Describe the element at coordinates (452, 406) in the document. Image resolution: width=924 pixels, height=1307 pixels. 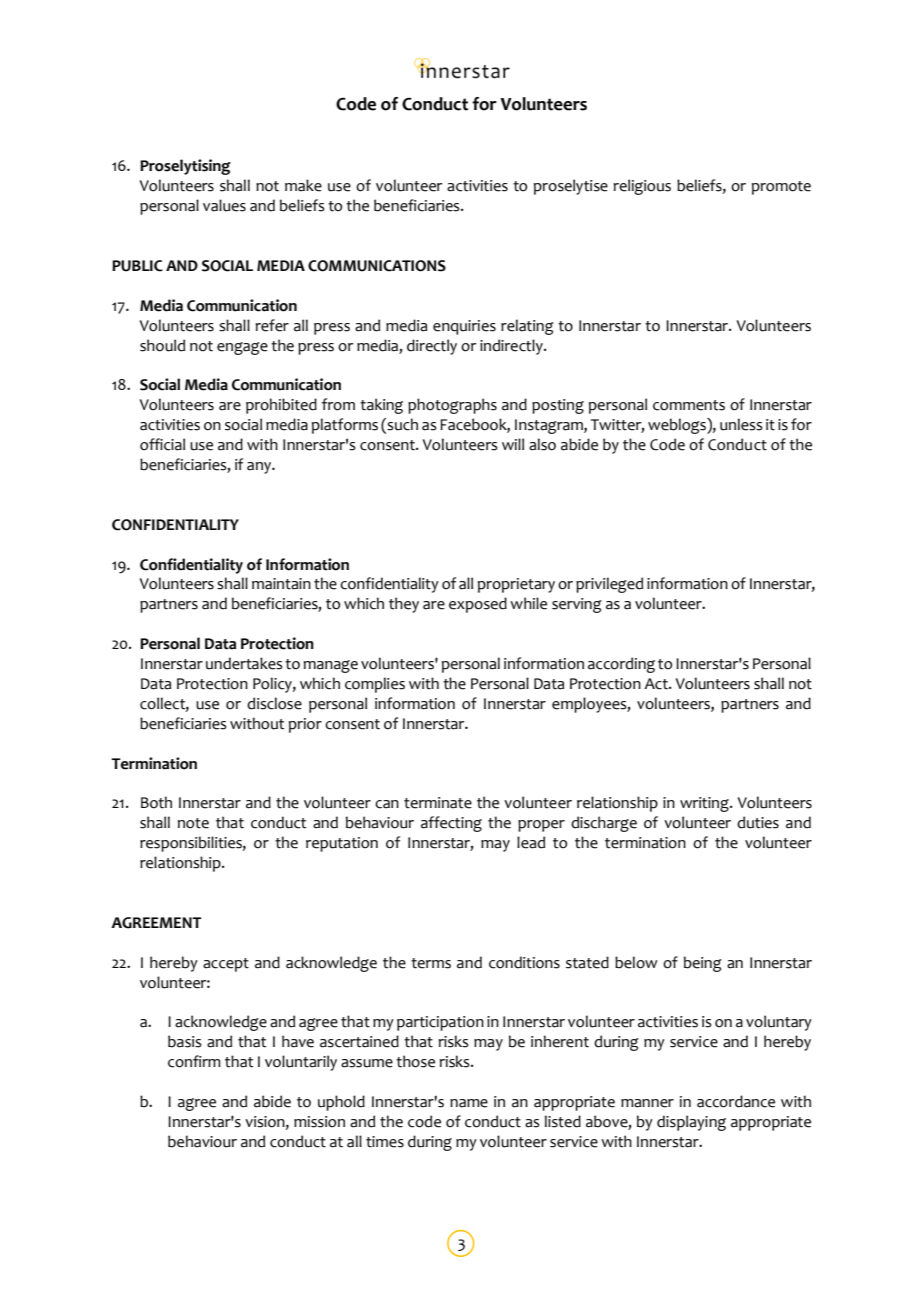
I see `photographs` at that location.
